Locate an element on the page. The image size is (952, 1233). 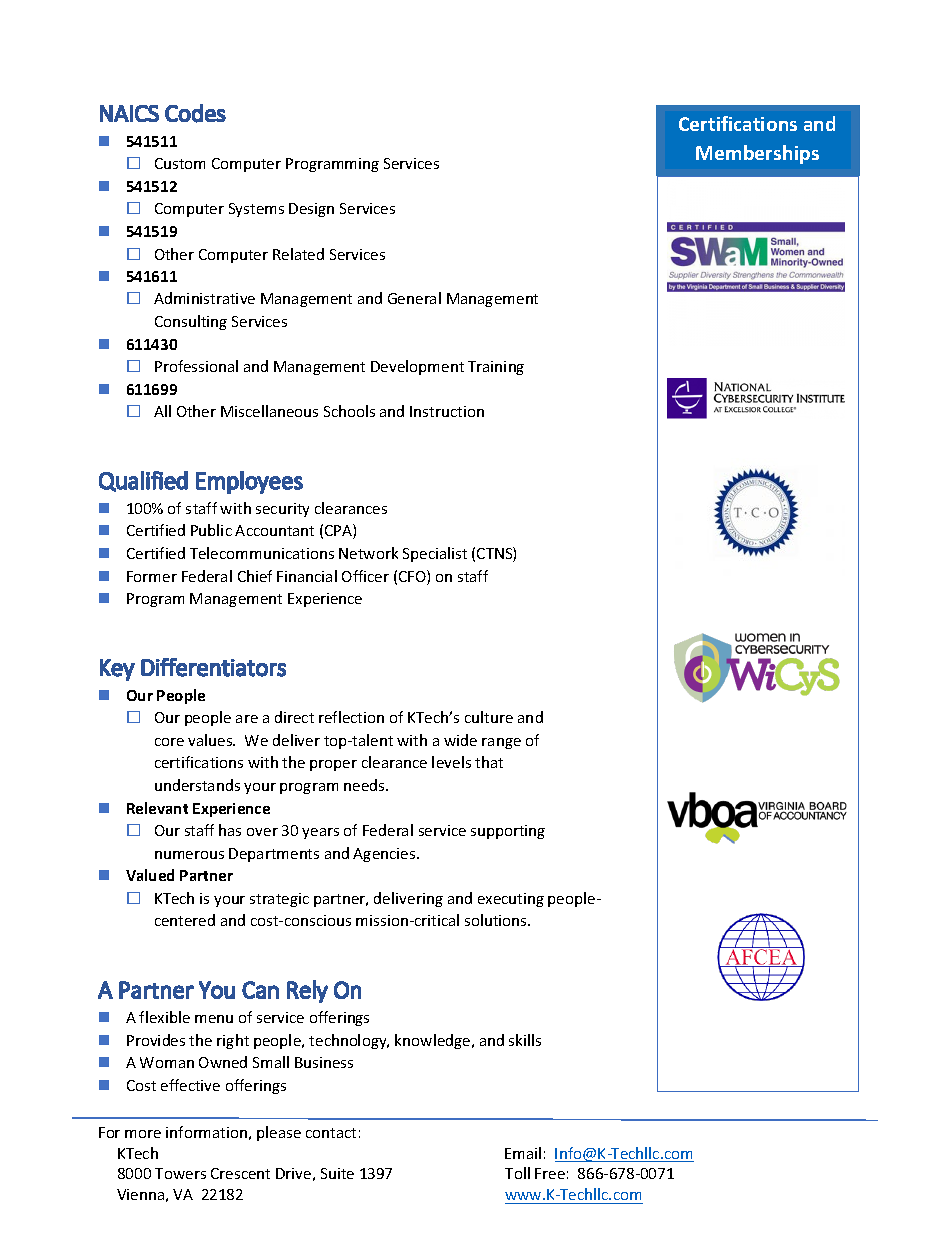
Toll is located at coordinates (517, 1173).
